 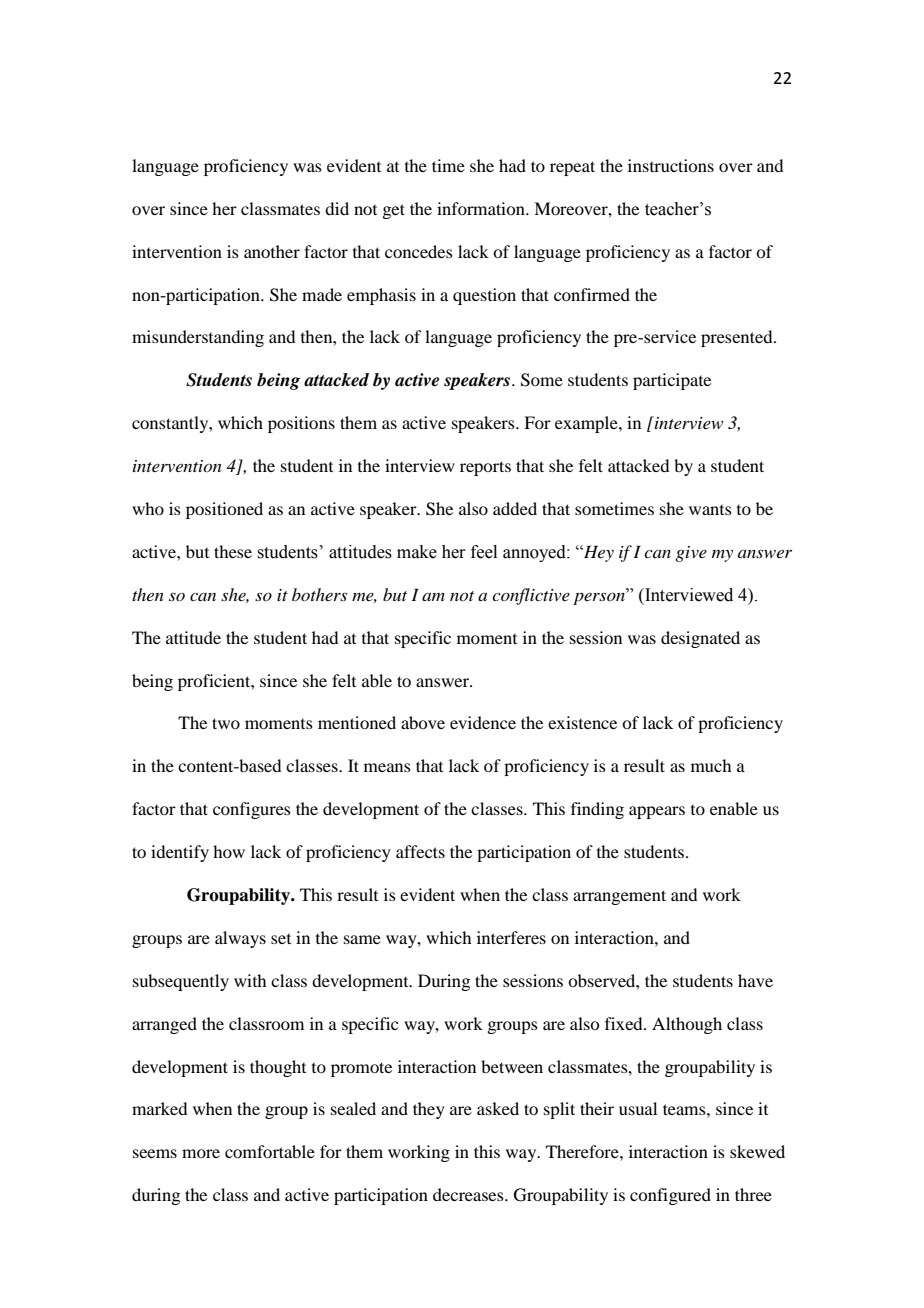 I want to click on seems, so click(x=155, y=1153).
